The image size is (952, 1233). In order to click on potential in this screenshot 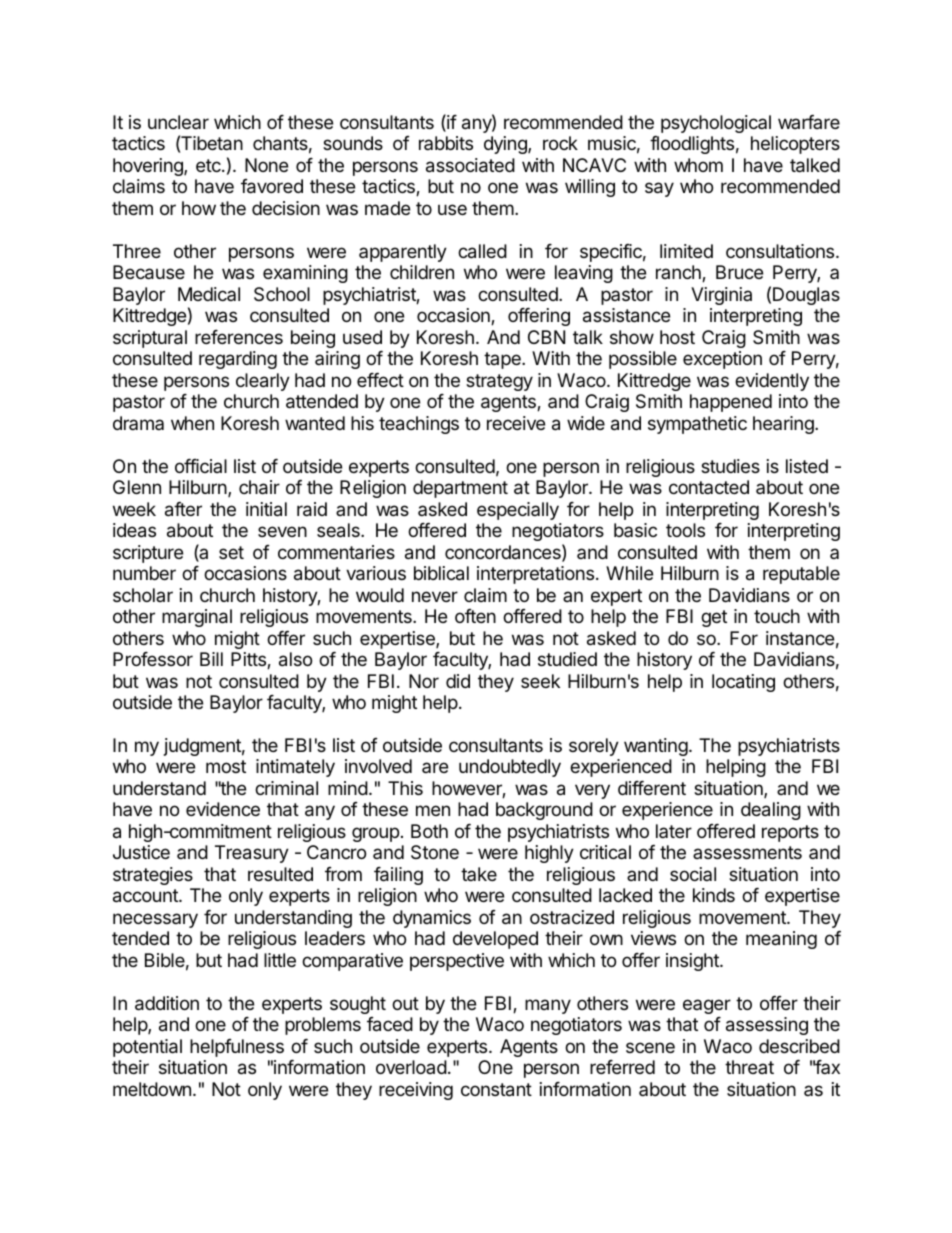, I will do `click(147, 1048)`.
